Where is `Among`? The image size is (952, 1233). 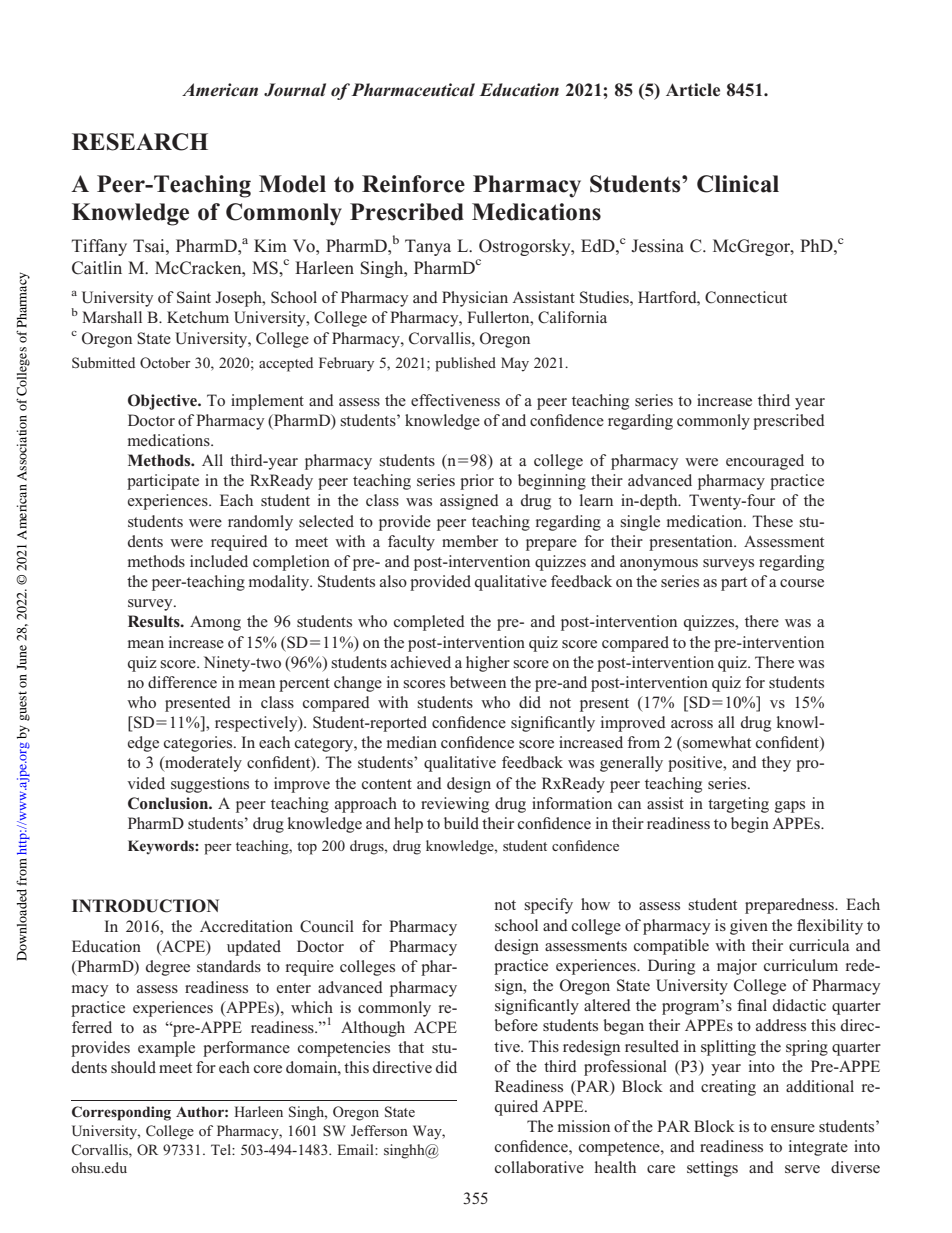
Among is located at coordinates (215, 623).
